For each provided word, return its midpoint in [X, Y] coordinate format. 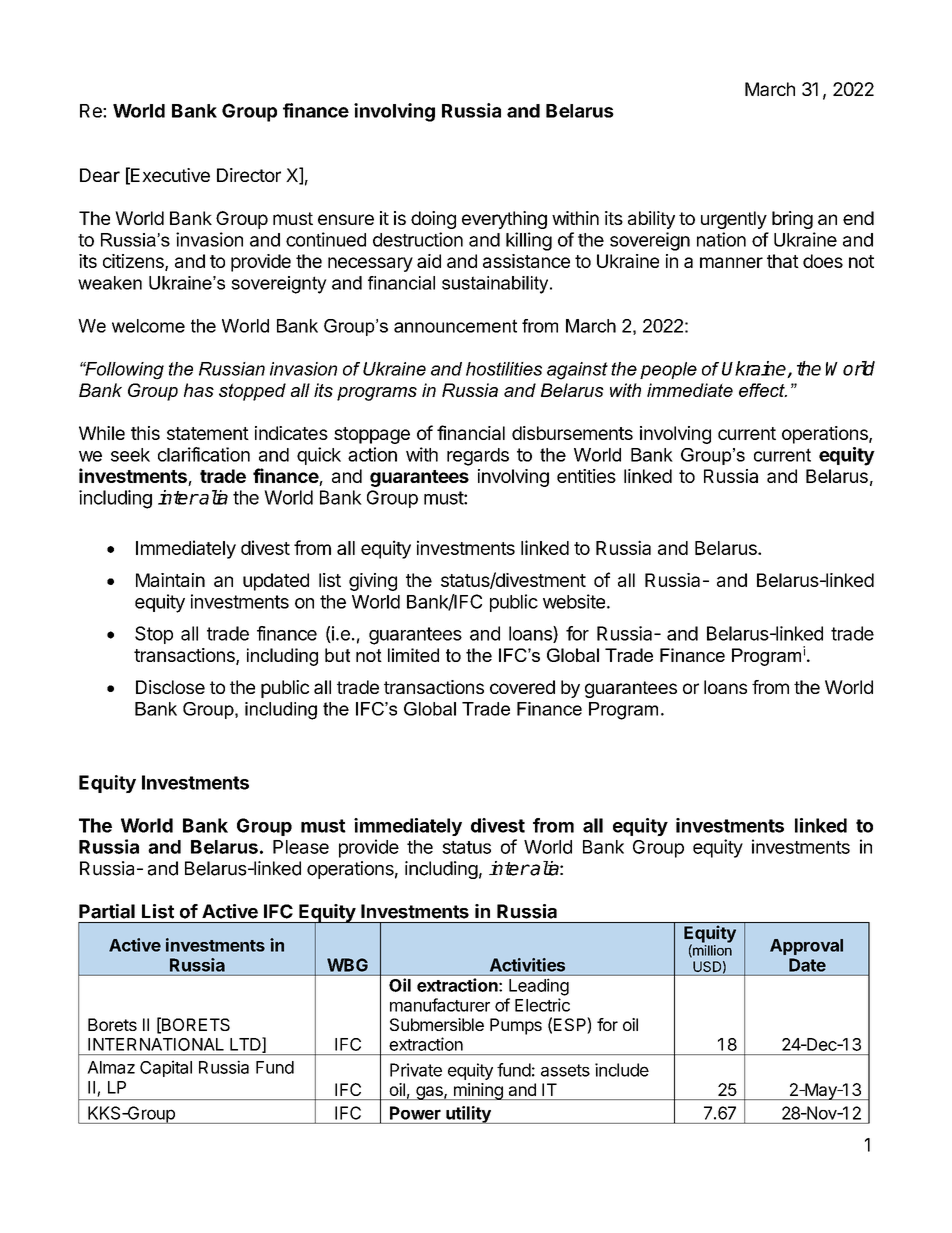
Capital [166, 1068]
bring [792, 220]
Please [301, 847]
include [622, 1070]
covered [522, 687]
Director [249, 175]
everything [504, 220]
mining [478, 1091]
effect [763, 390]
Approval [806, 947]
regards [478, 457]
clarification [204, 454]
